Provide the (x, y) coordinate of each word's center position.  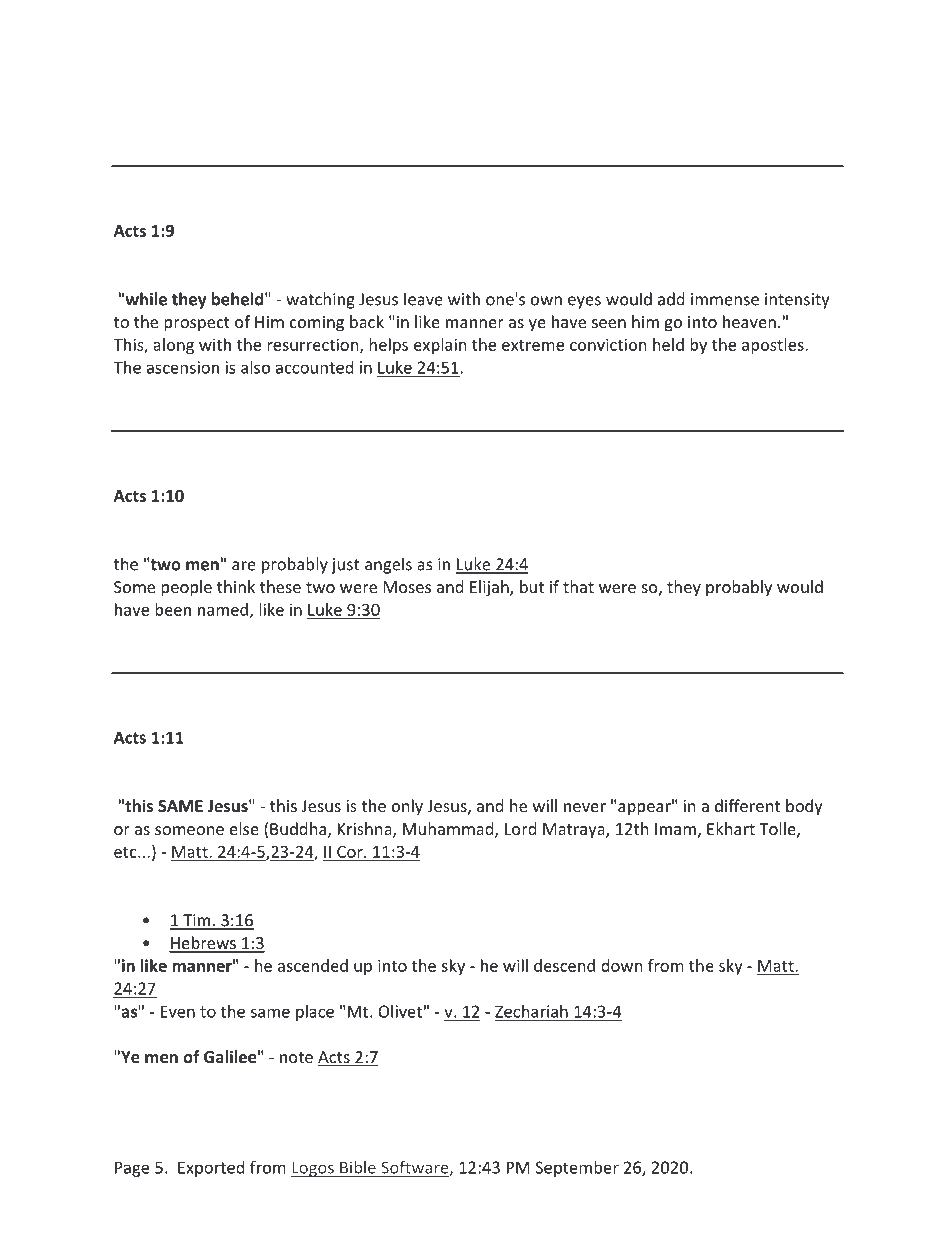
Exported (211, 1169)
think (236, 586)
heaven (749, 321)
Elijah (490, 588)
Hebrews (203, 944)
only (407, 807)
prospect (197, 324)
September (577, 1169)
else (244, 828)
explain (440, 346)
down (622, 965)
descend (564, 965)
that (578, 586)
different (747, 805)
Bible (358, 1167)
